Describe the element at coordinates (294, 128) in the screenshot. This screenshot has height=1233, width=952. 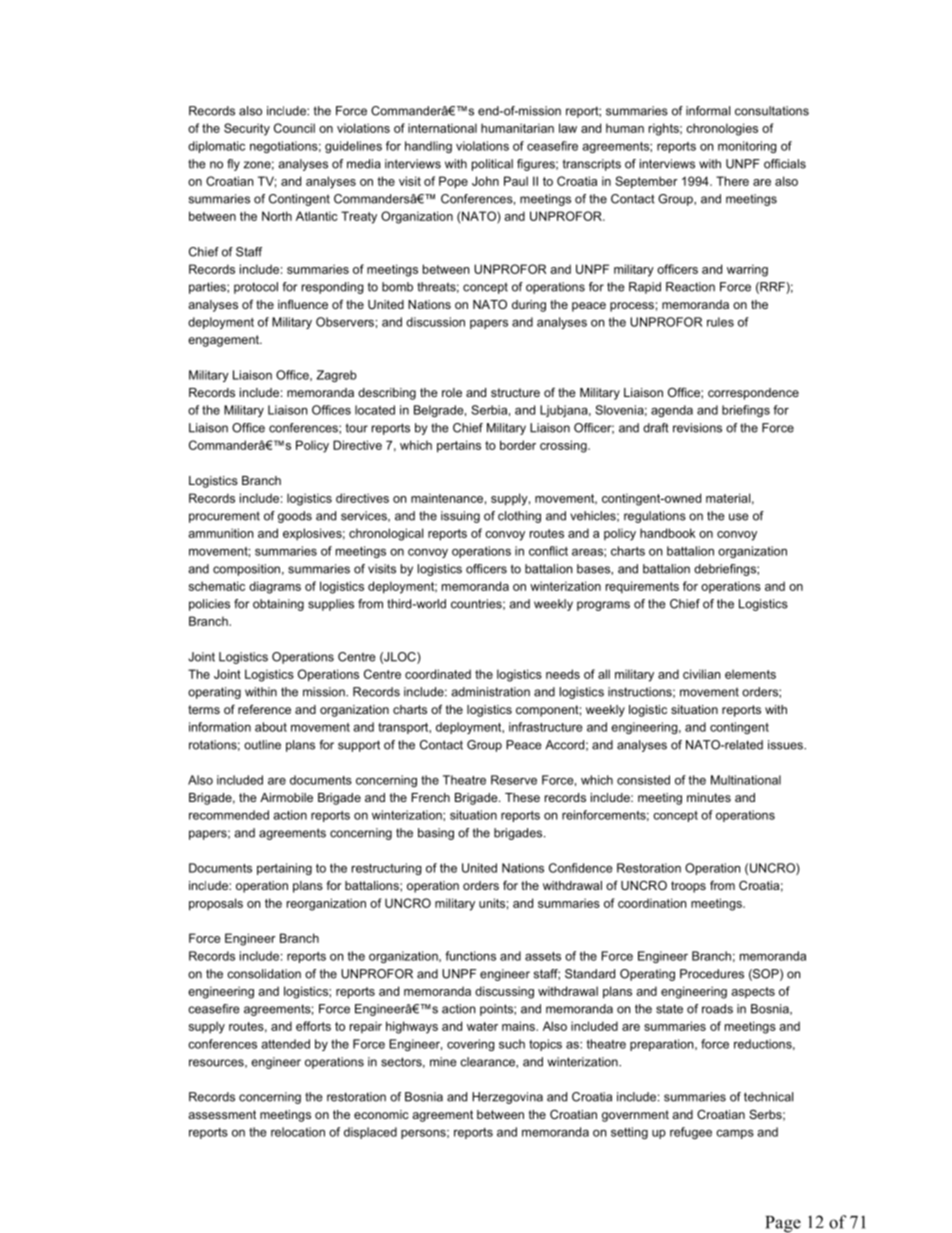
I see `Council` at that location.
